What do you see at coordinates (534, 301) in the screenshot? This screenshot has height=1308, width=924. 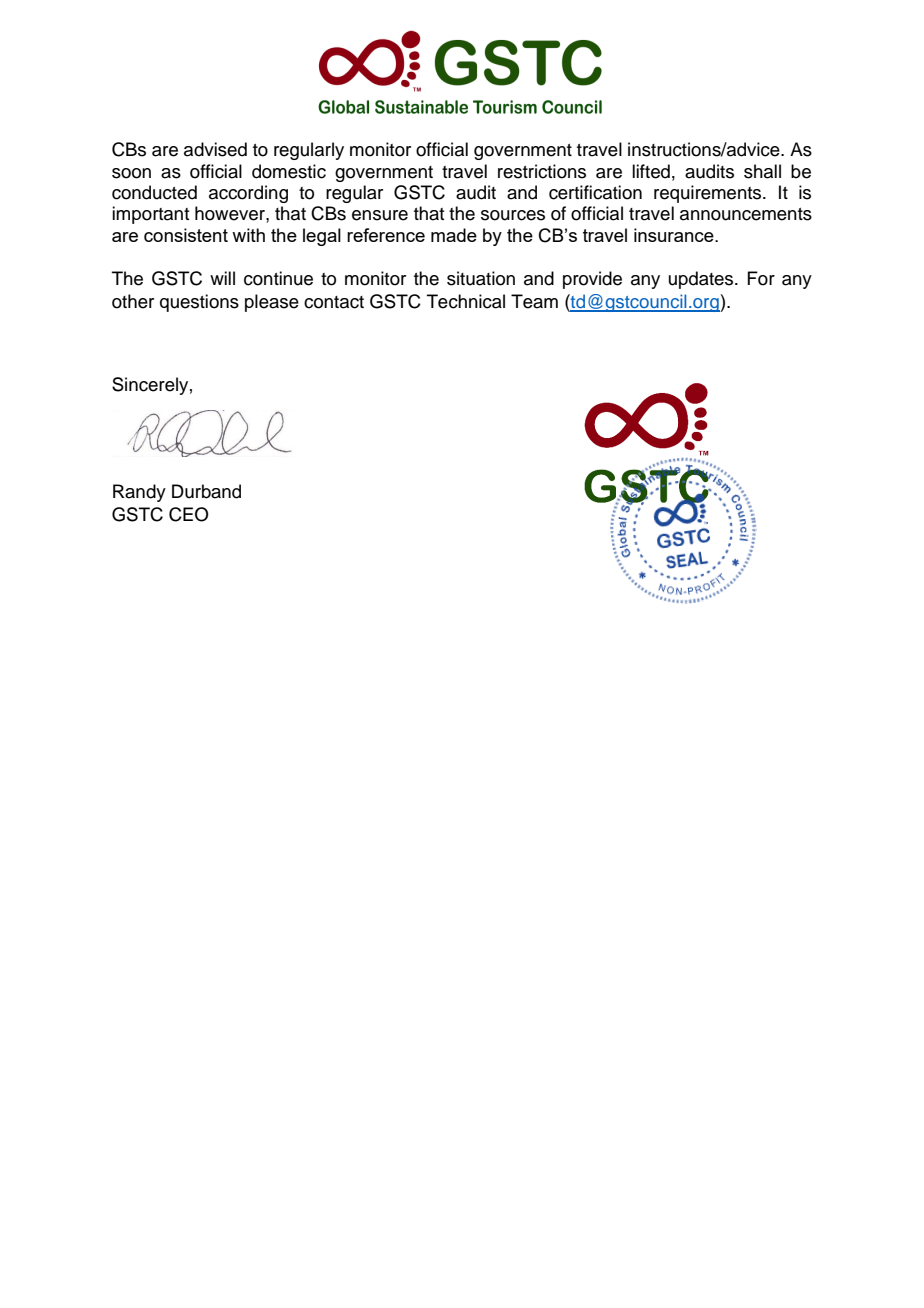 I see `Team` at bounding box center [534, 301].
